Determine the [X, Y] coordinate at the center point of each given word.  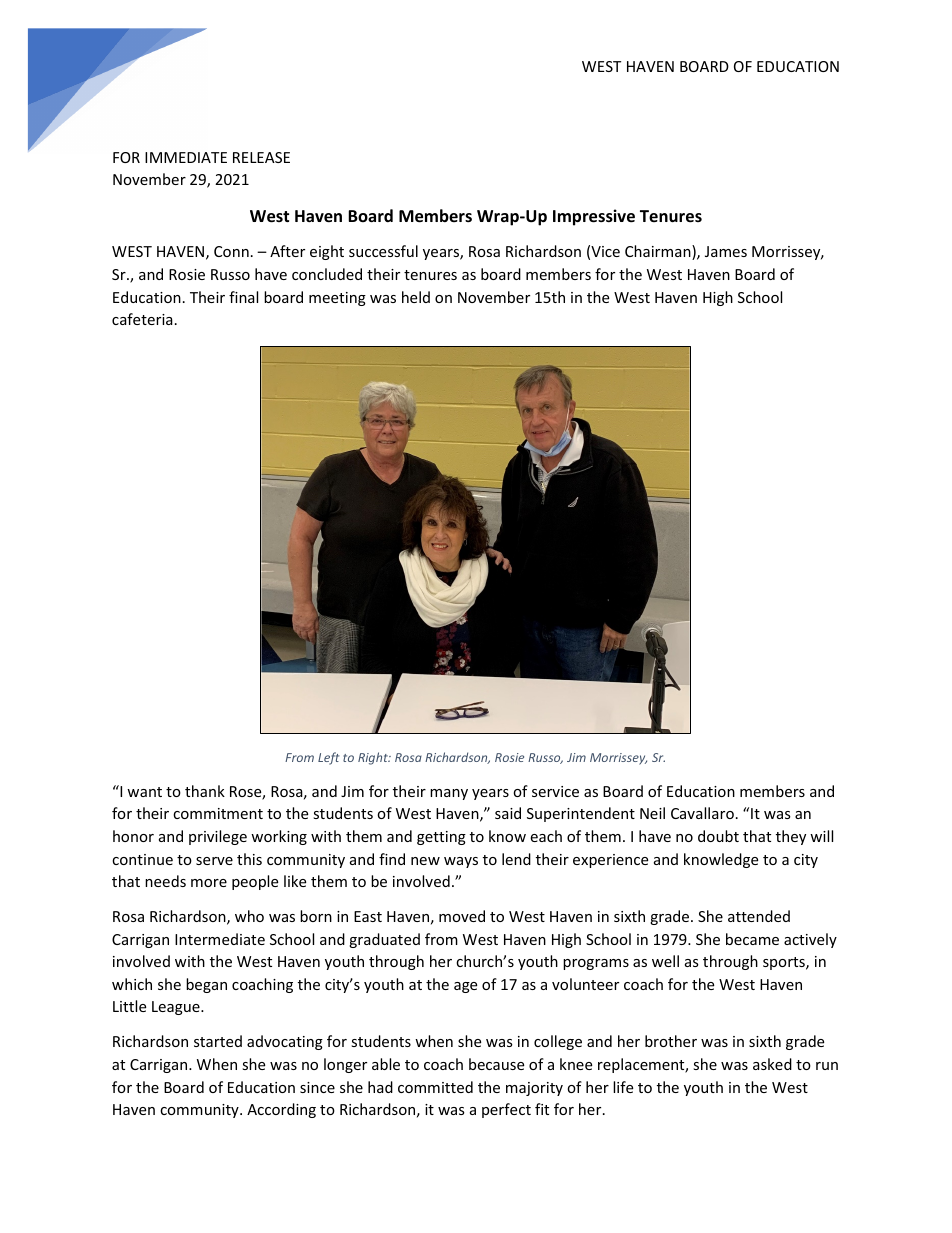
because [496, 1064]
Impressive [594, 217]
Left [328, 758]
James [726, 251]
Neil [652, 813]
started [218, 1041]
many [449, 794]
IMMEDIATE [186, 157]
